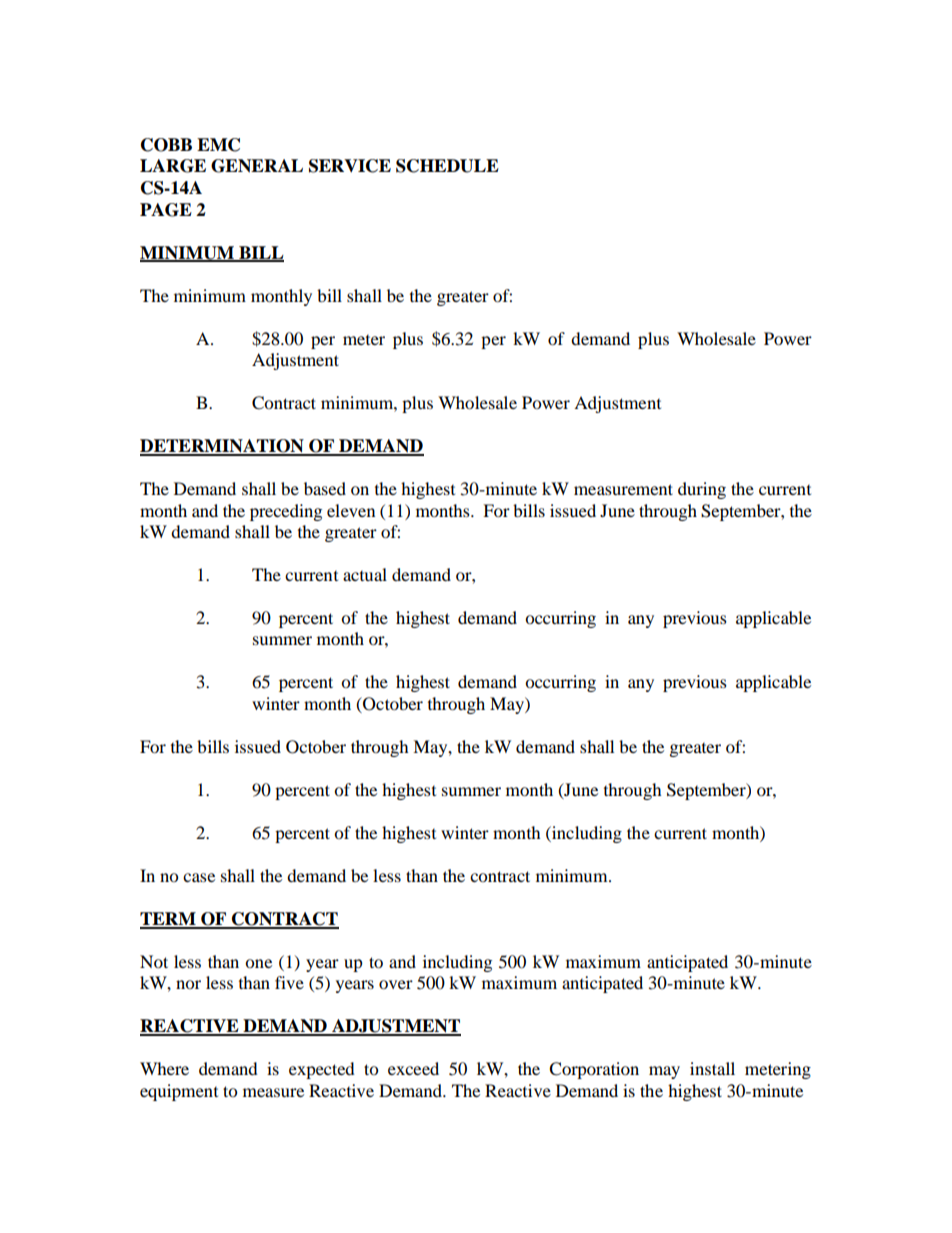 This screenshot has height=1233, width=952. What do you see at coordinates (594, 1070) in the screenshot?
I see `Corporation` at bounding box center [594, 1070].
